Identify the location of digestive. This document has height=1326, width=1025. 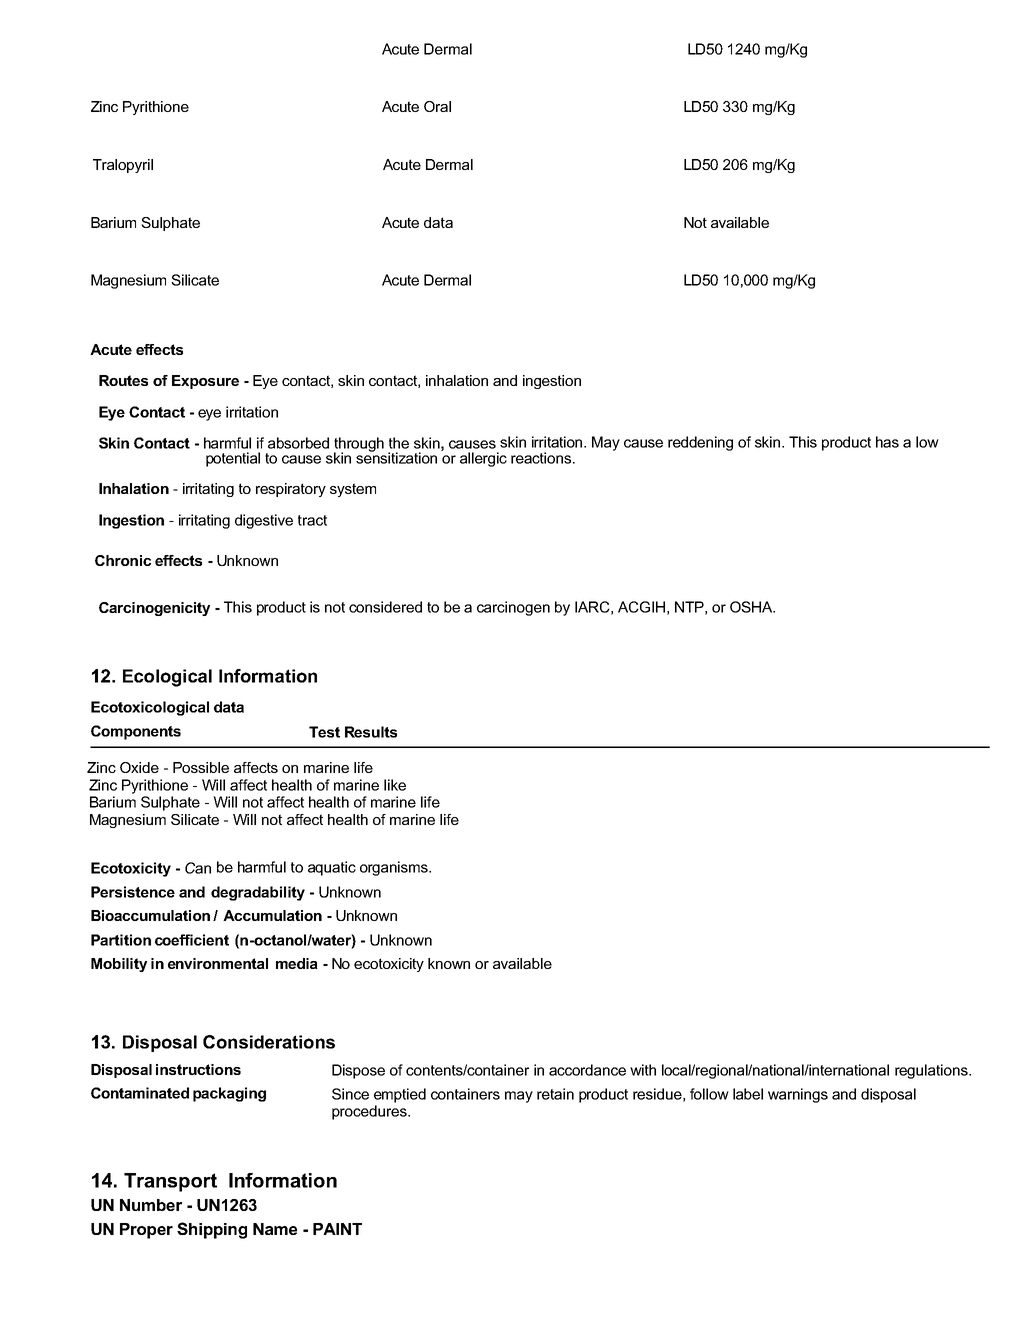
(264, 521).
